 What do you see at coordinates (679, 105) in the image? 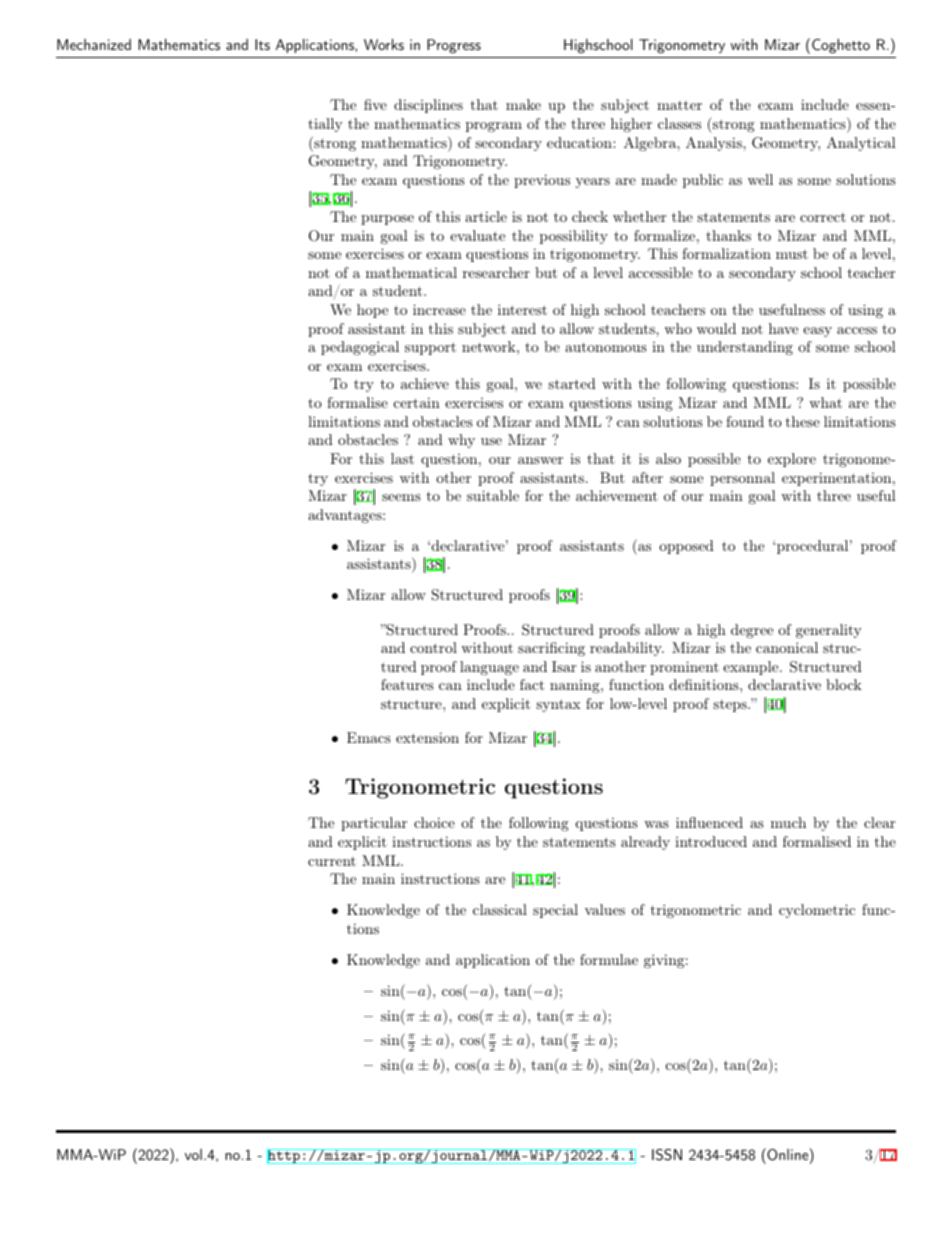
I see `matter` at bounding box center [679, 105].
